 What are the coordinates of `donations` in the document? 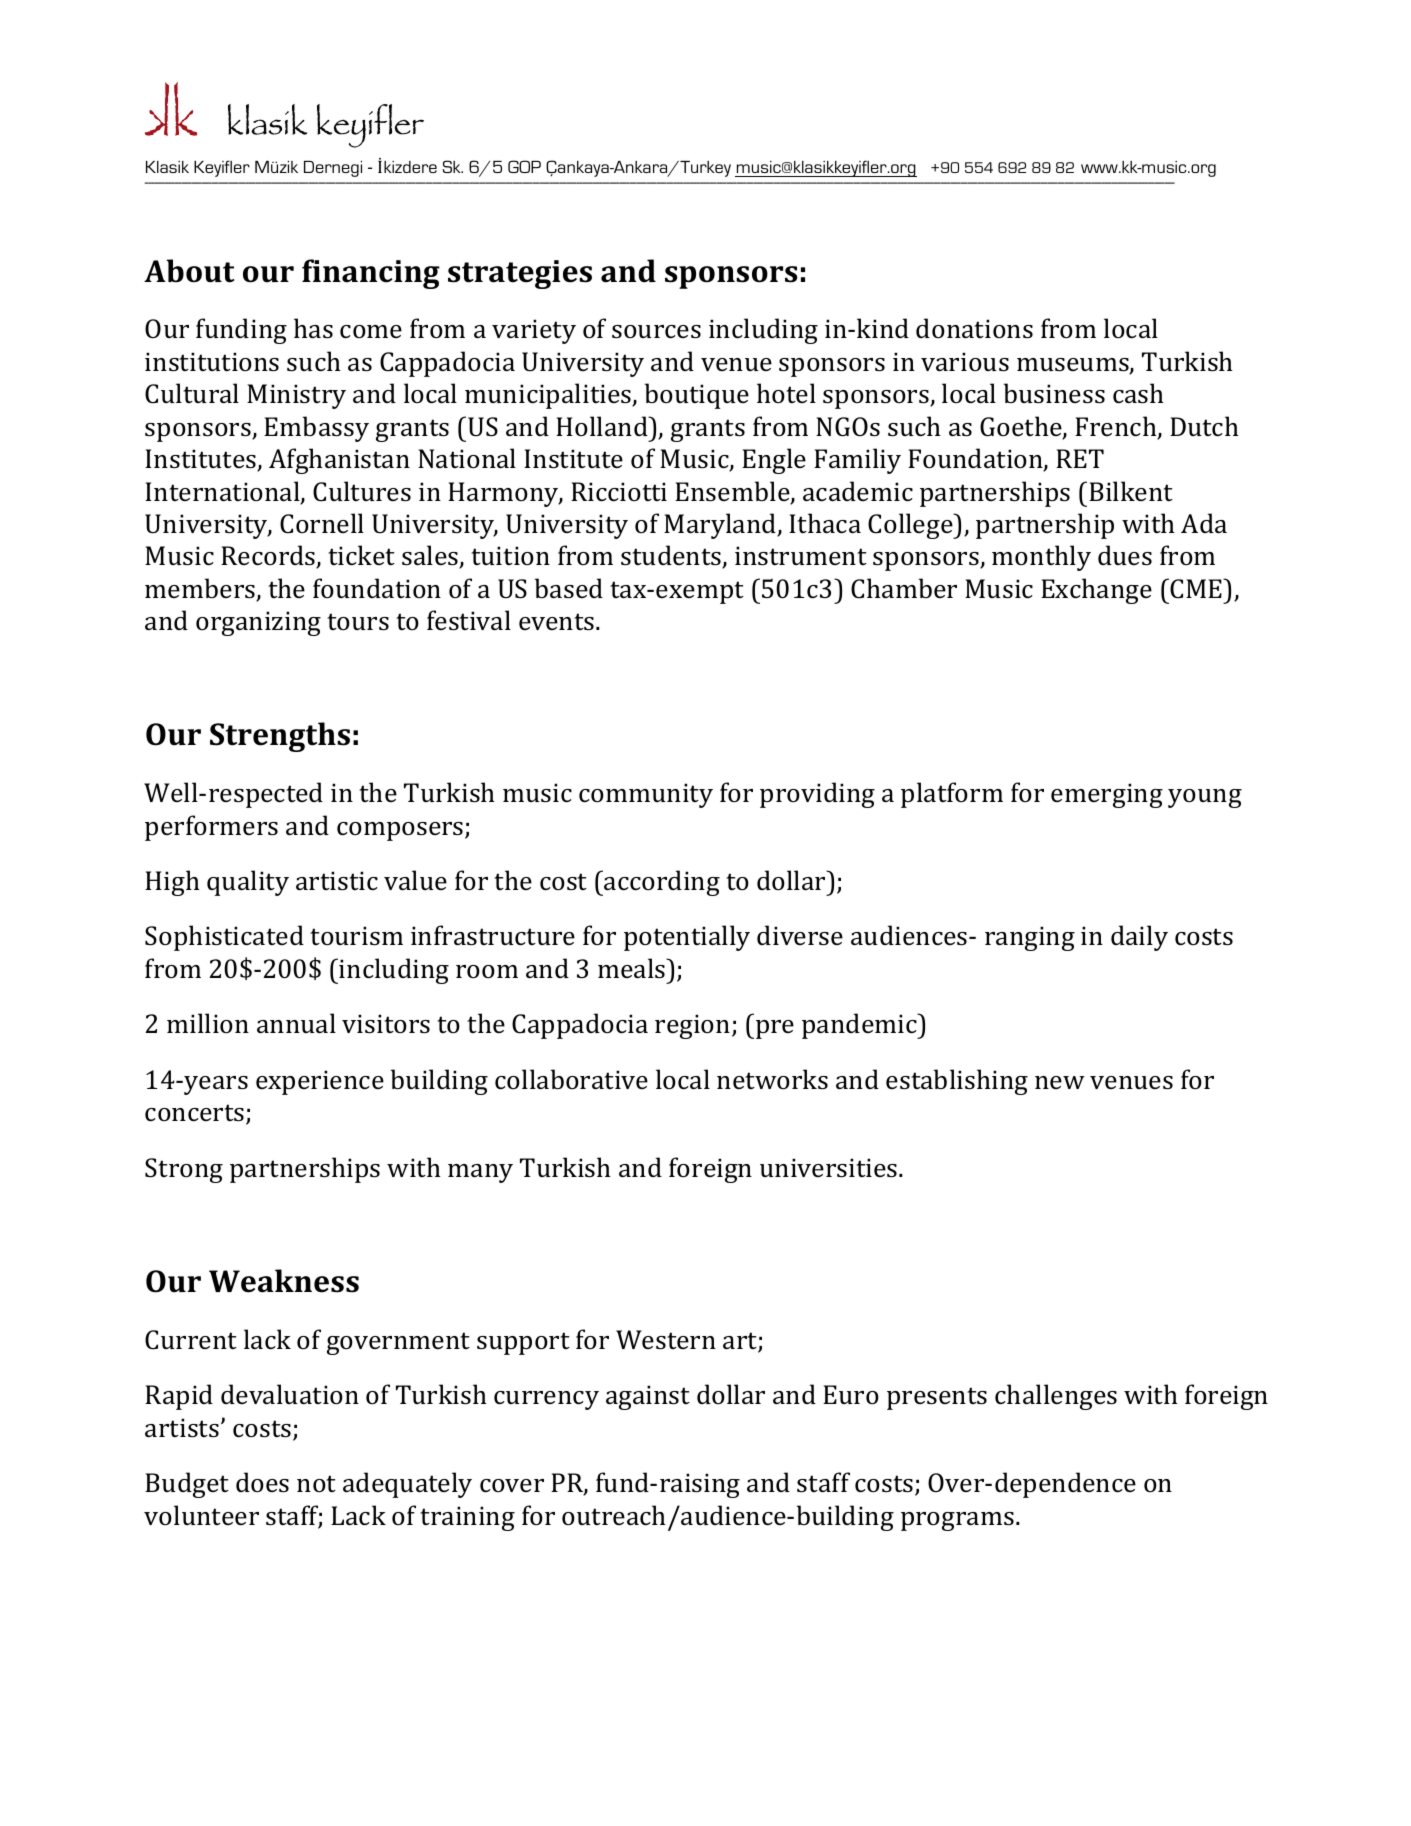 It's located at (974, 328).
